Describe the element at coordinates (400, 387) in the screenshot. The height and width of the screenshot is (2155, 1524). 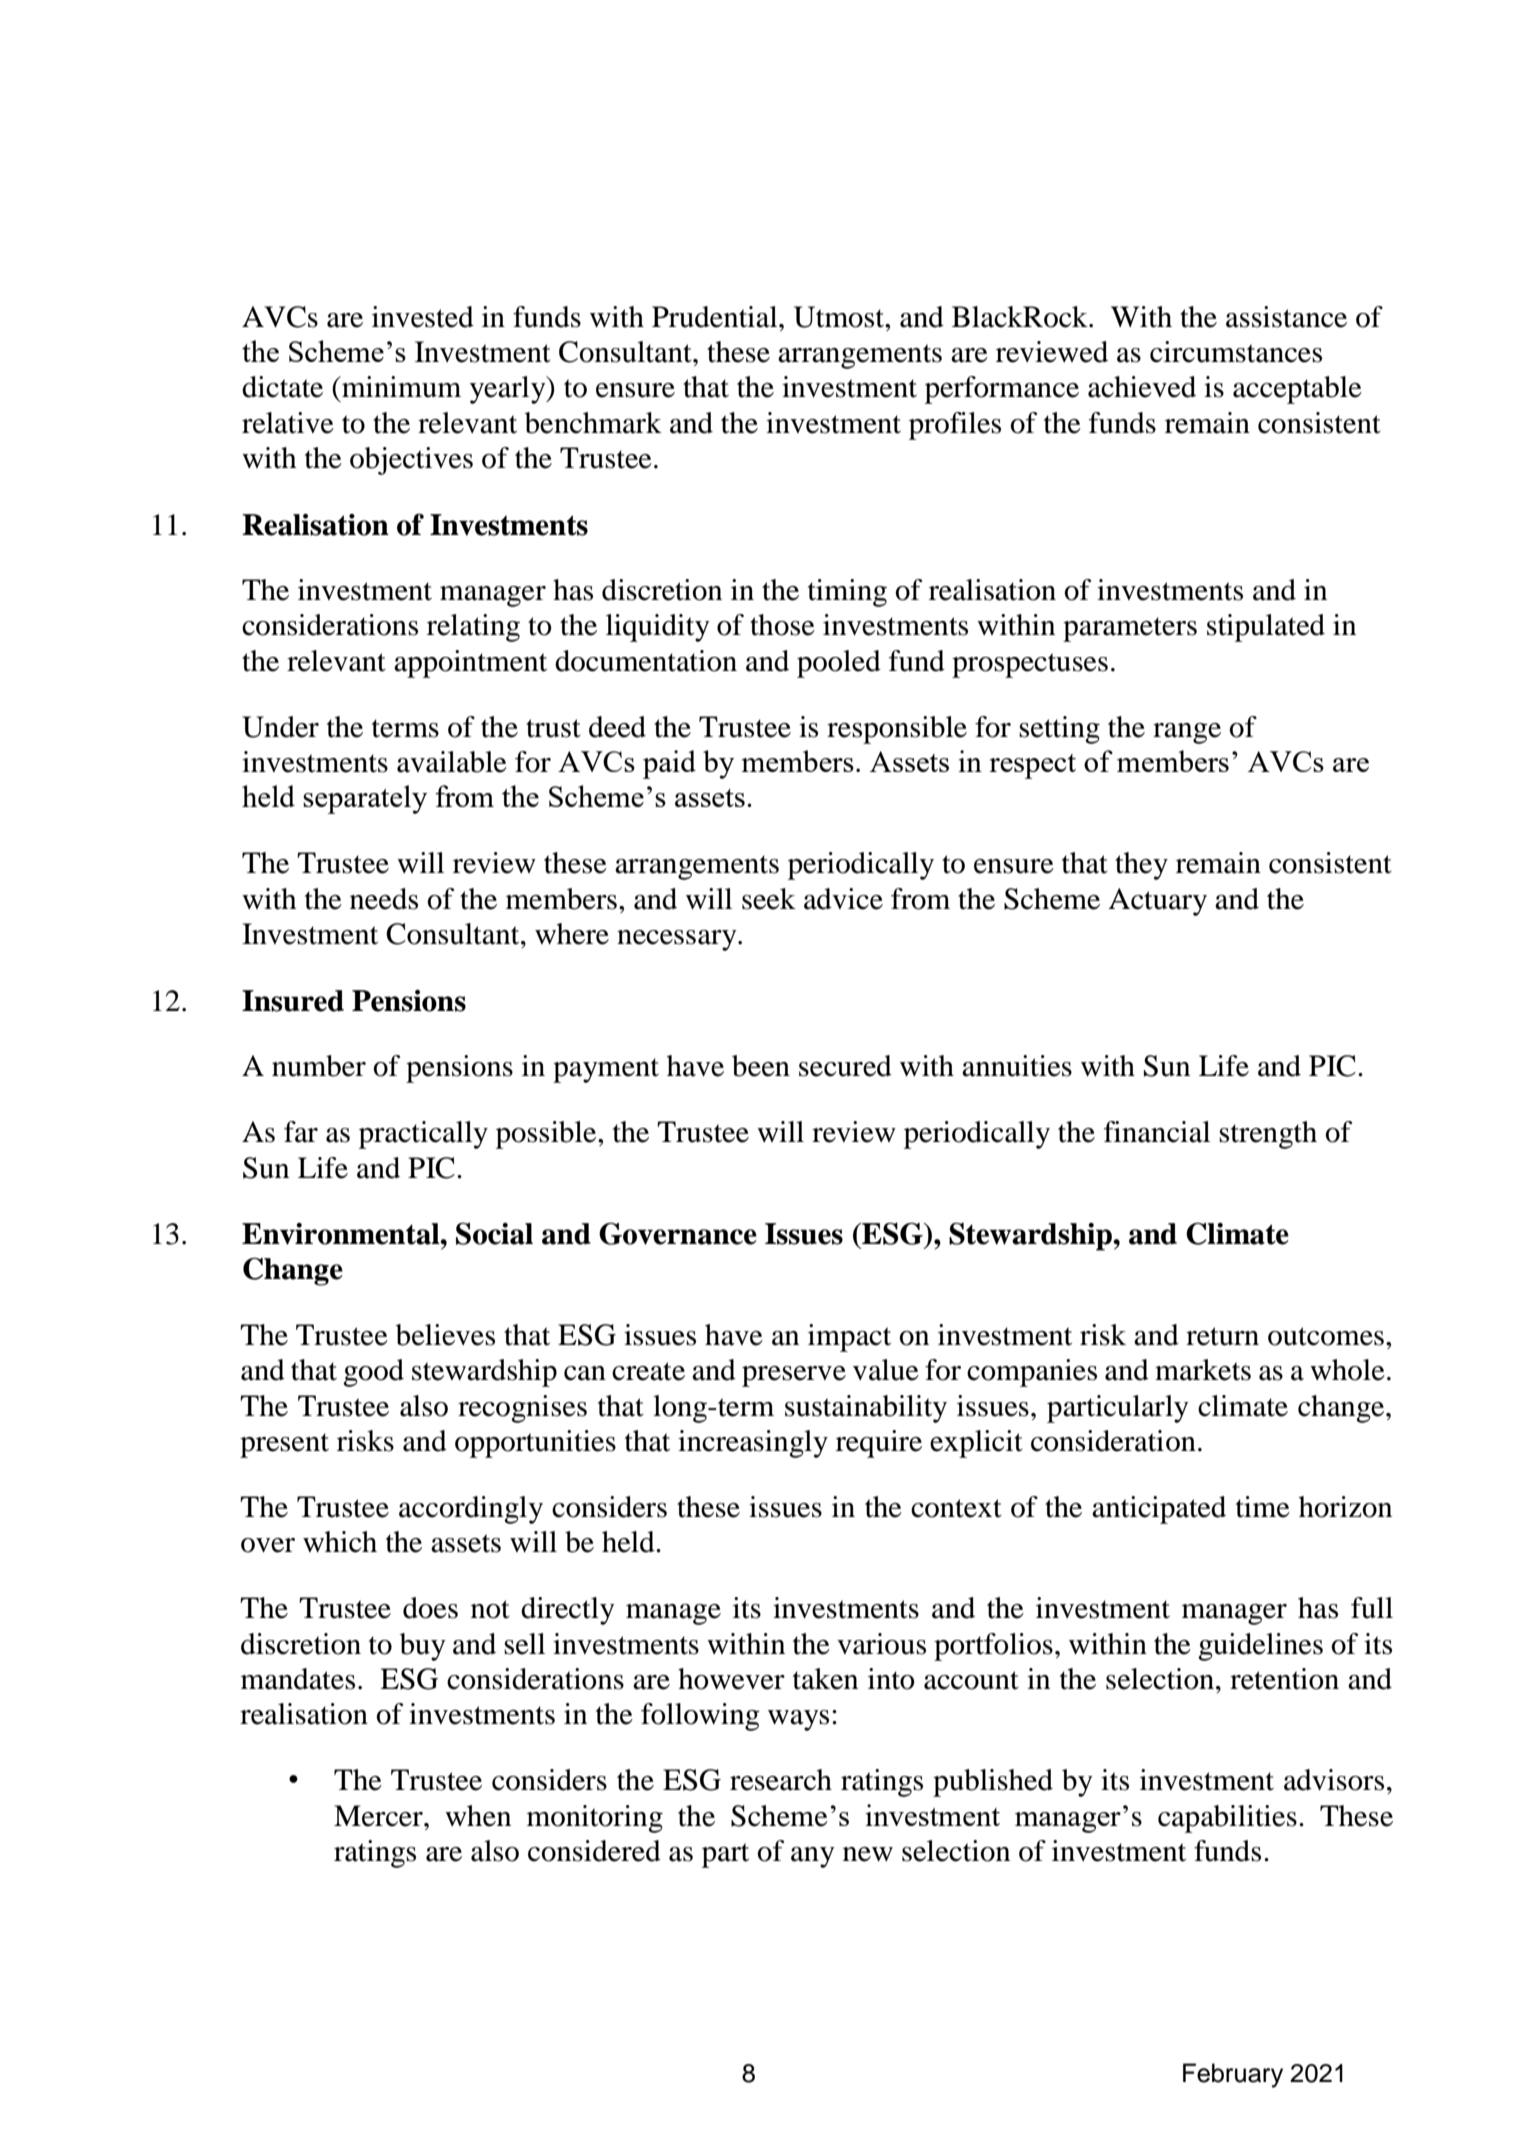
I see `minimum` at that location.
